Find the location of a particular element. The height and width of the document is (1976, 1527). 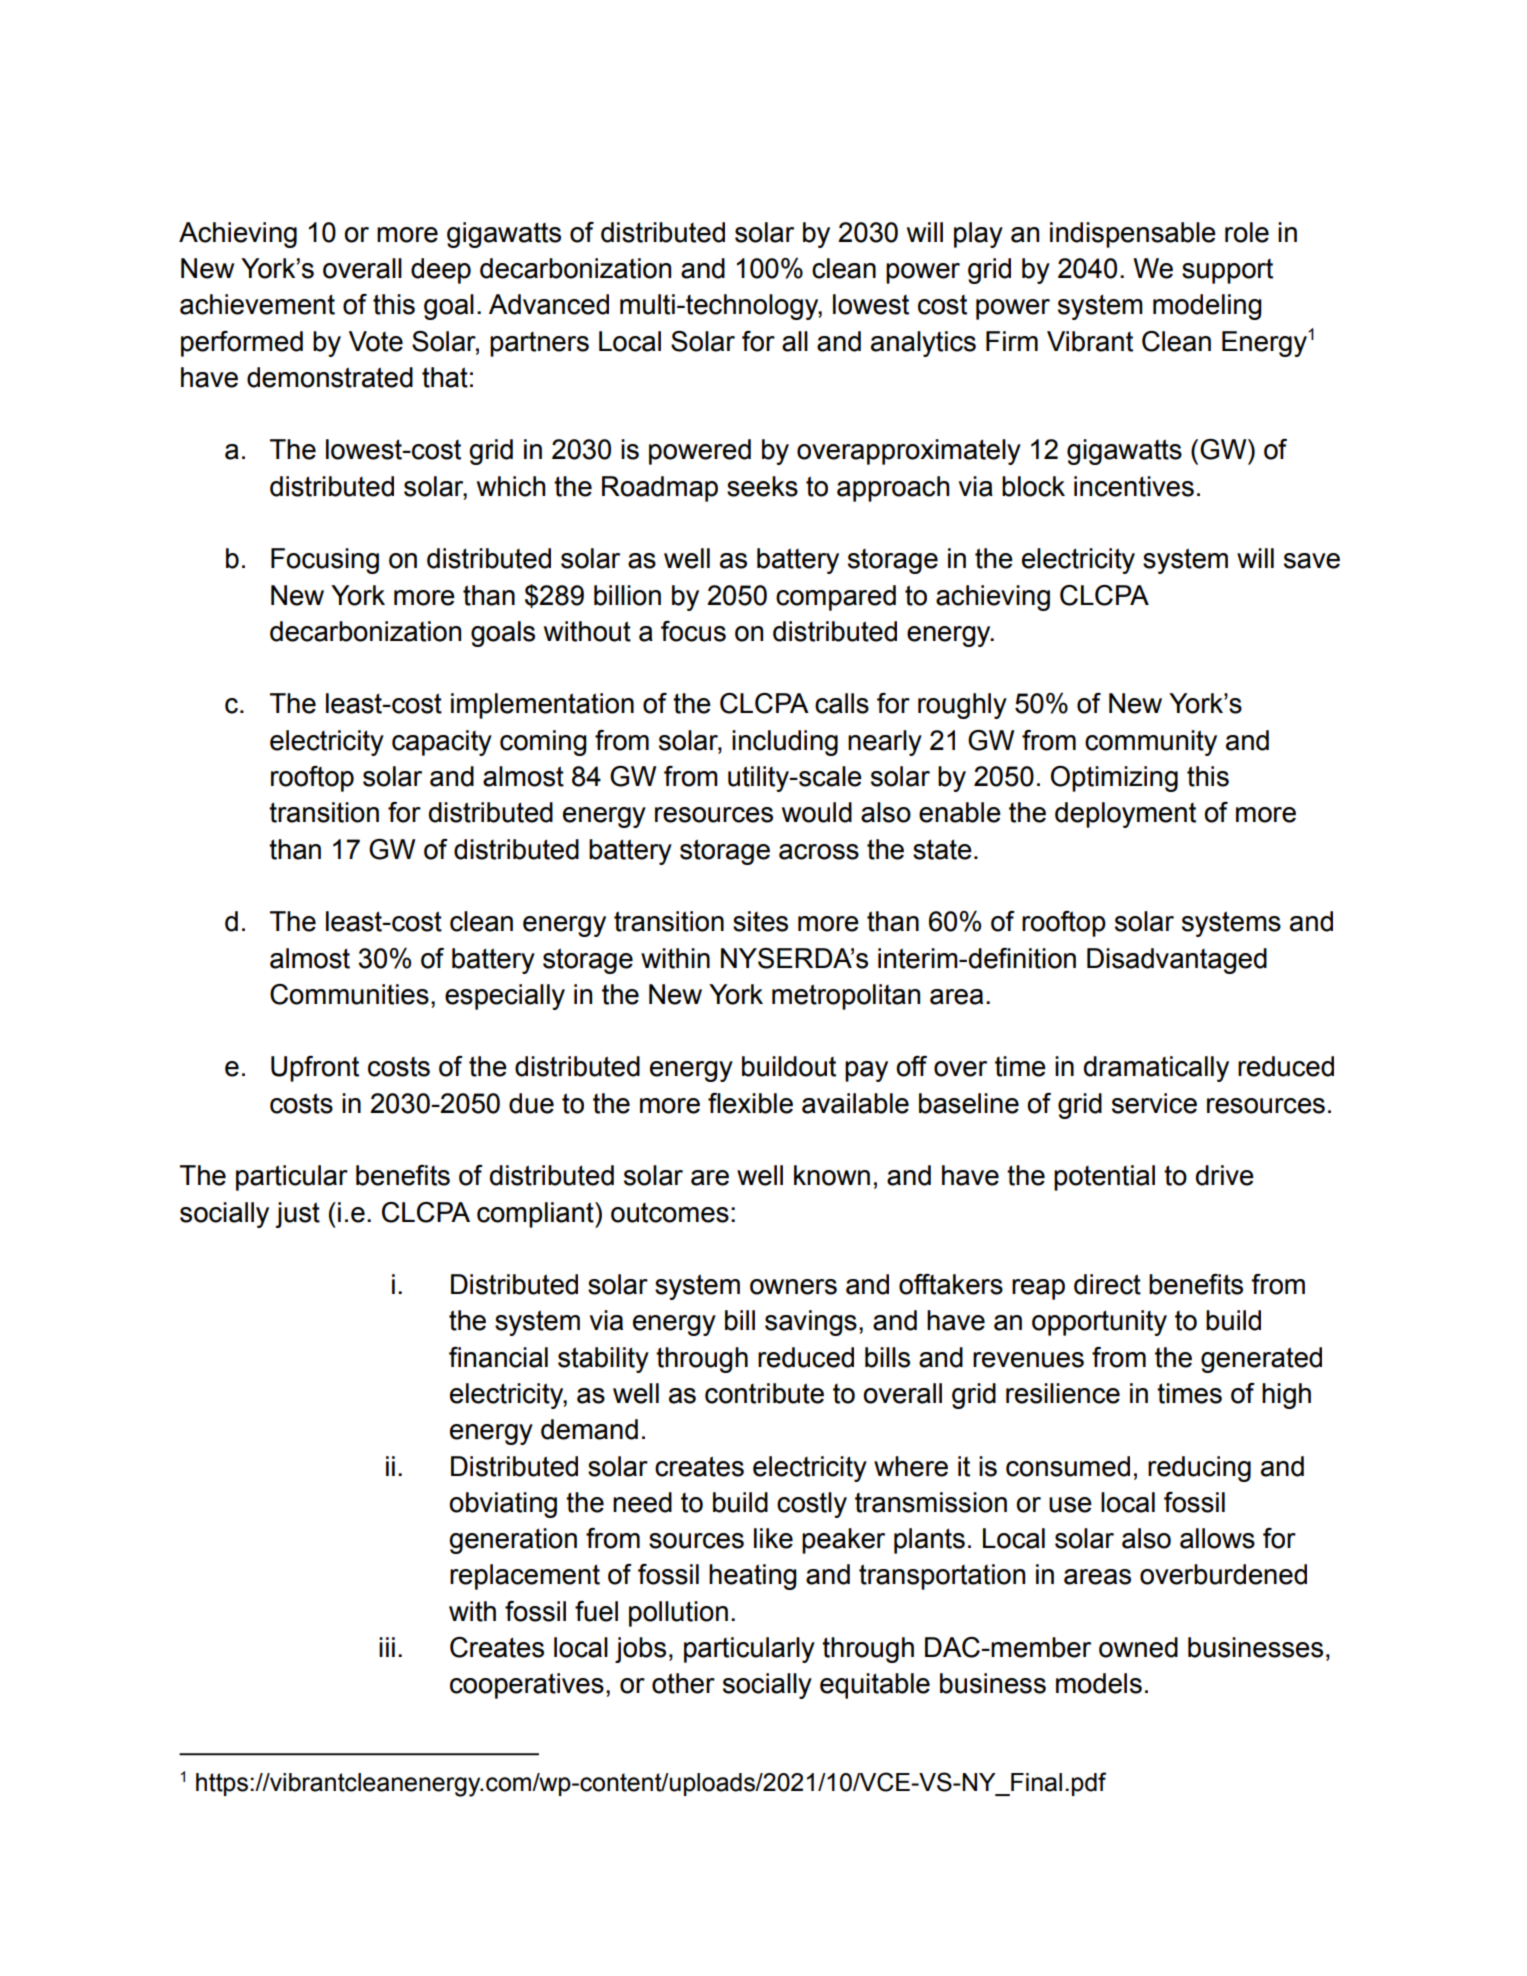

contribute is located at coordinates (764, 1393).
